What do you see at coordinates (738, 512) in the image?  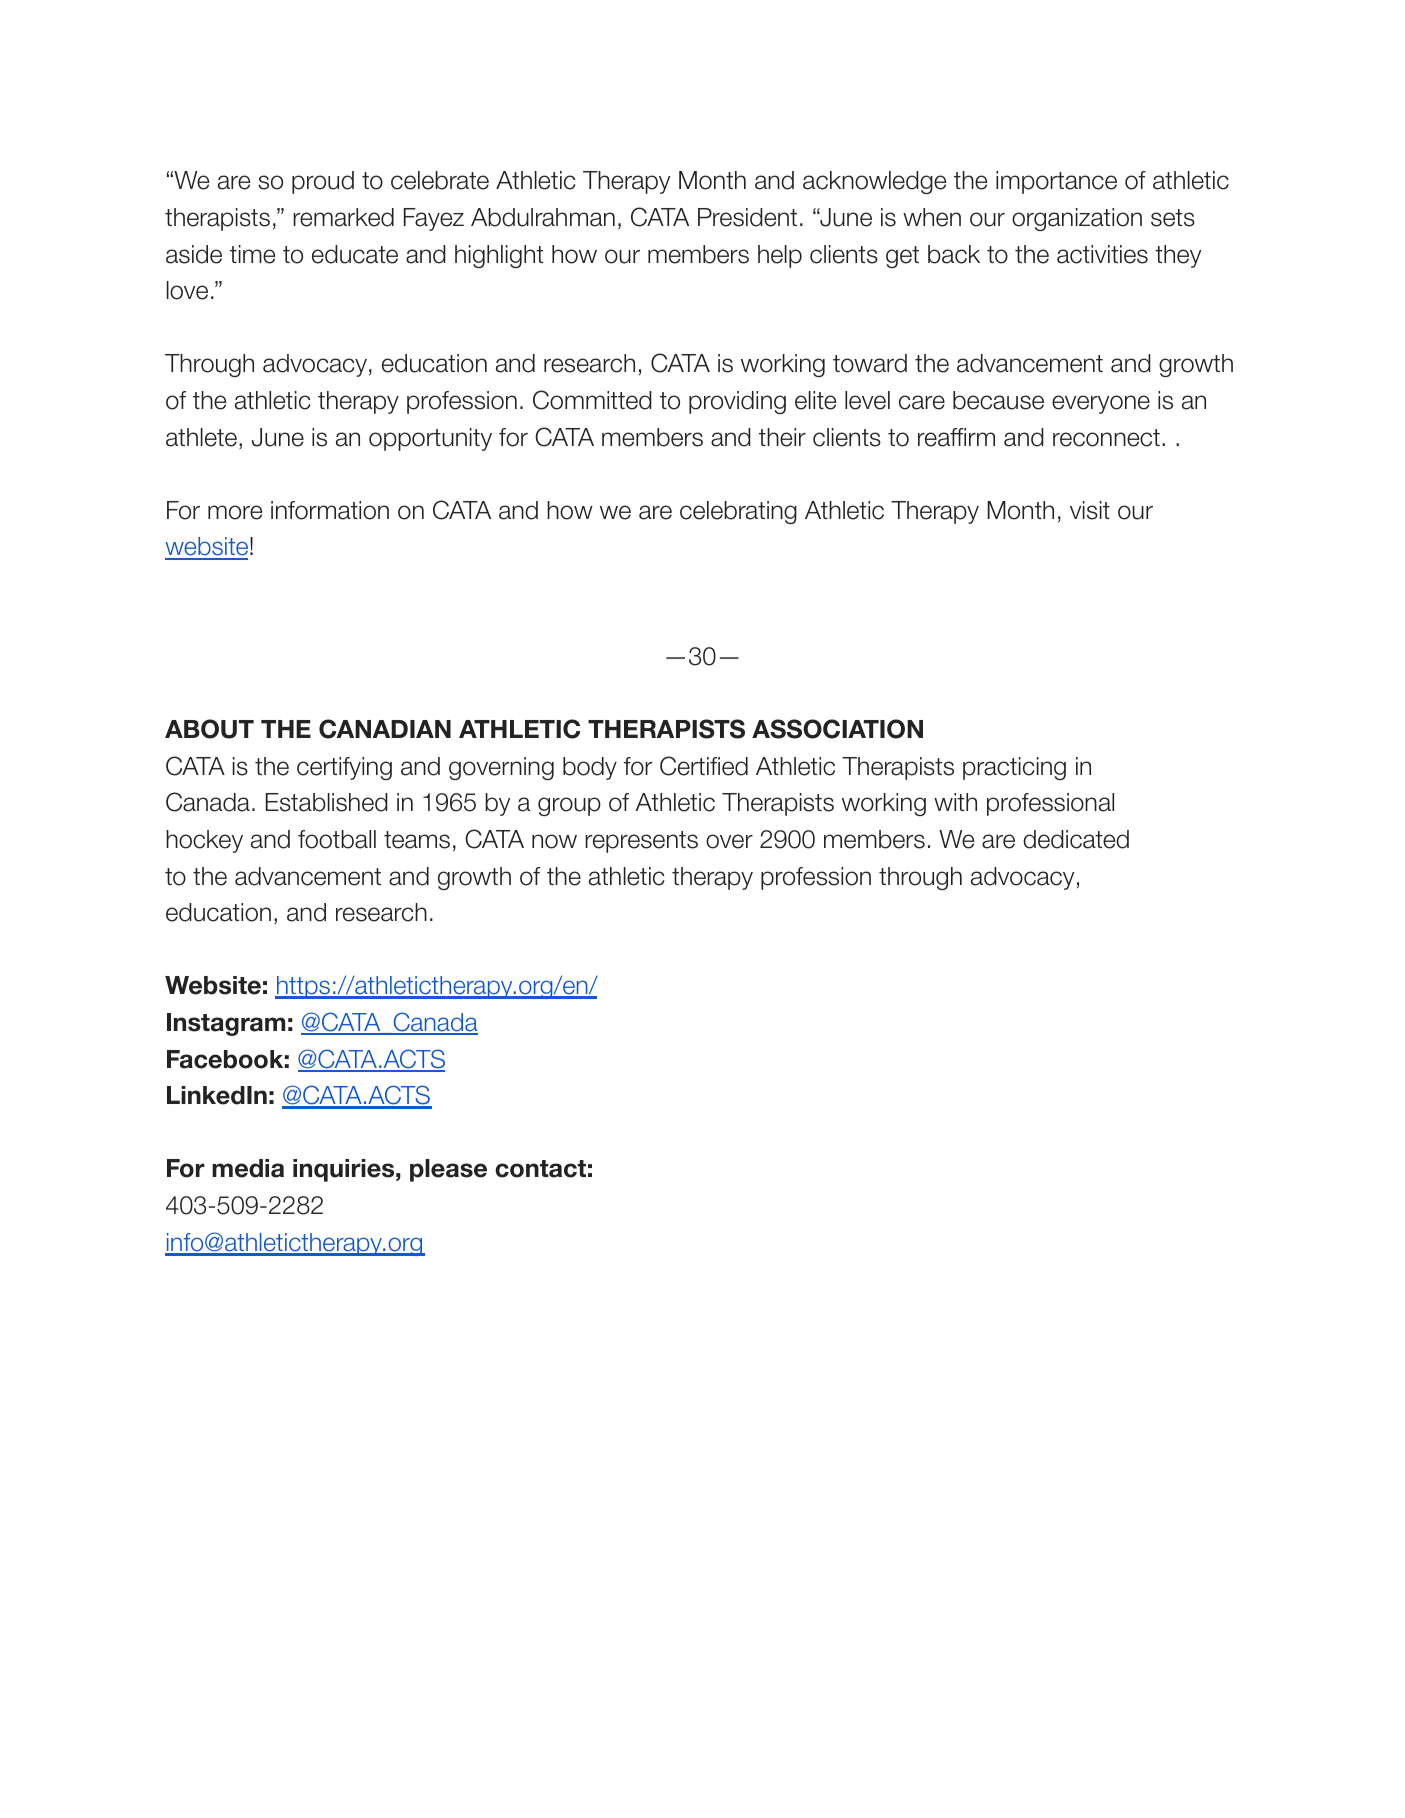 I see `celebrating` at bounding box center [738, 512].
